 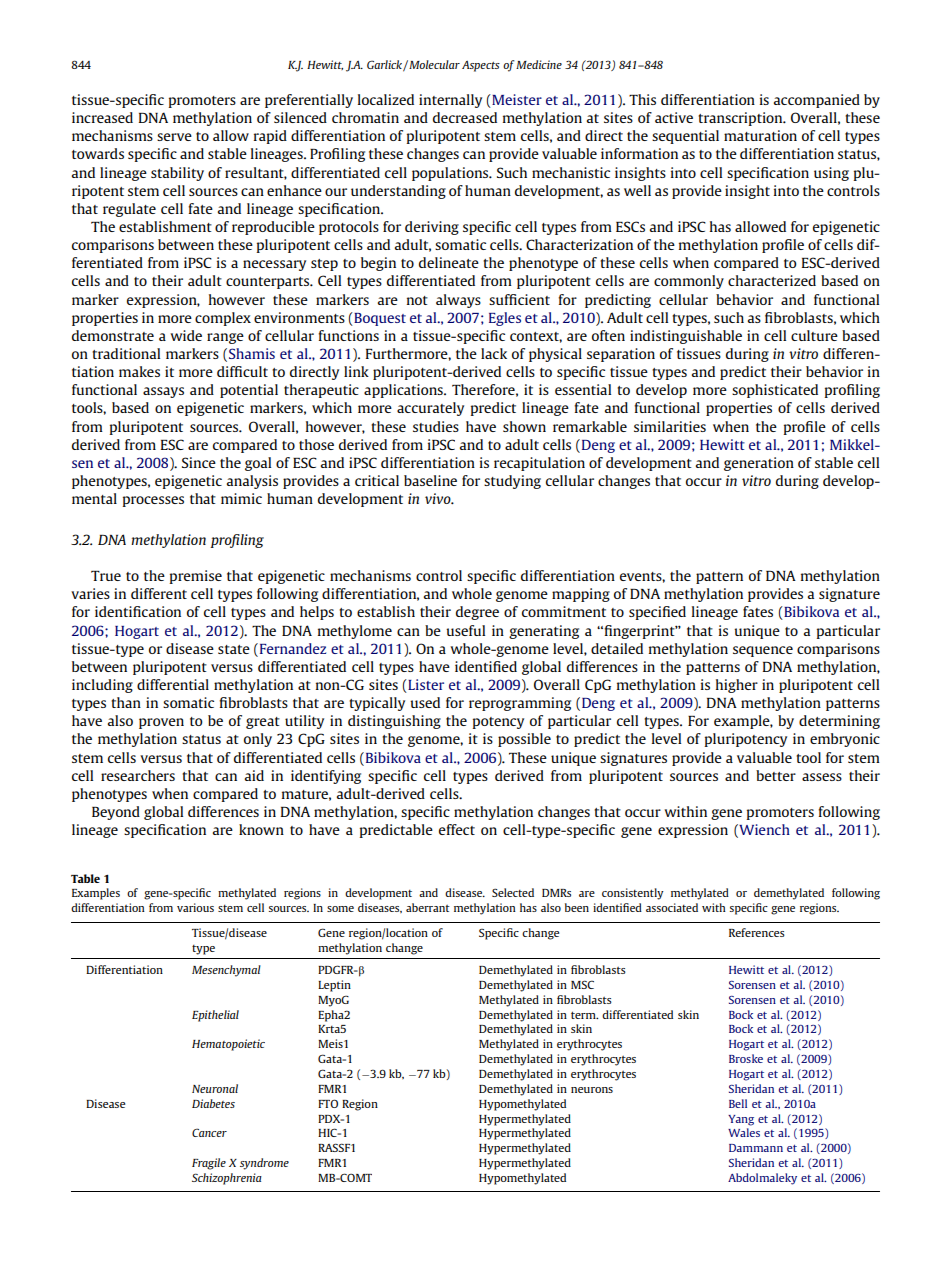 What do you see at coordinates (763, 651) in the image?
I see `sequence` at bounding box center [763, 651].
